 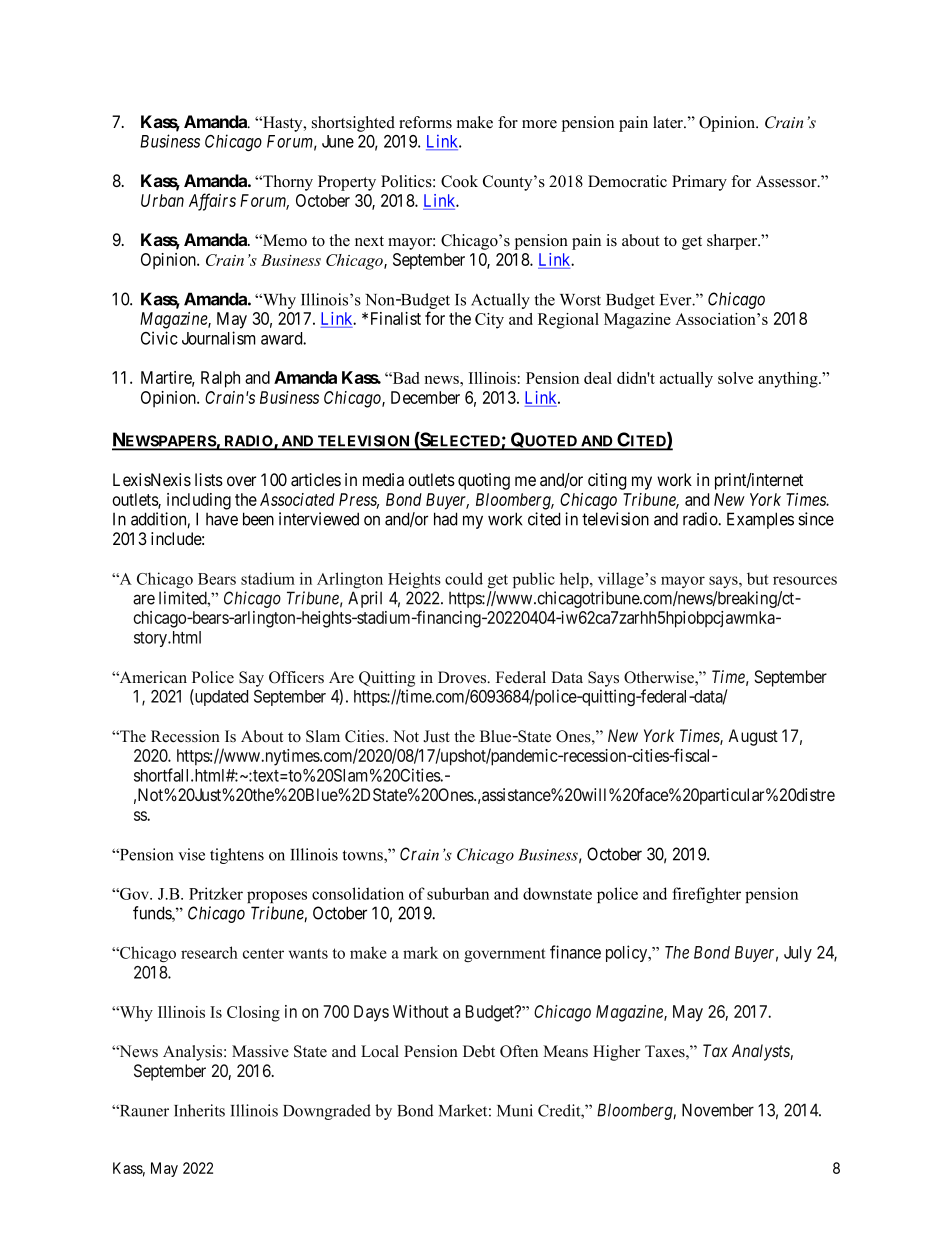 What do you see at coordinates (220, 379) in the page?
I see `Ralph` at bounding box center [220, 379].
